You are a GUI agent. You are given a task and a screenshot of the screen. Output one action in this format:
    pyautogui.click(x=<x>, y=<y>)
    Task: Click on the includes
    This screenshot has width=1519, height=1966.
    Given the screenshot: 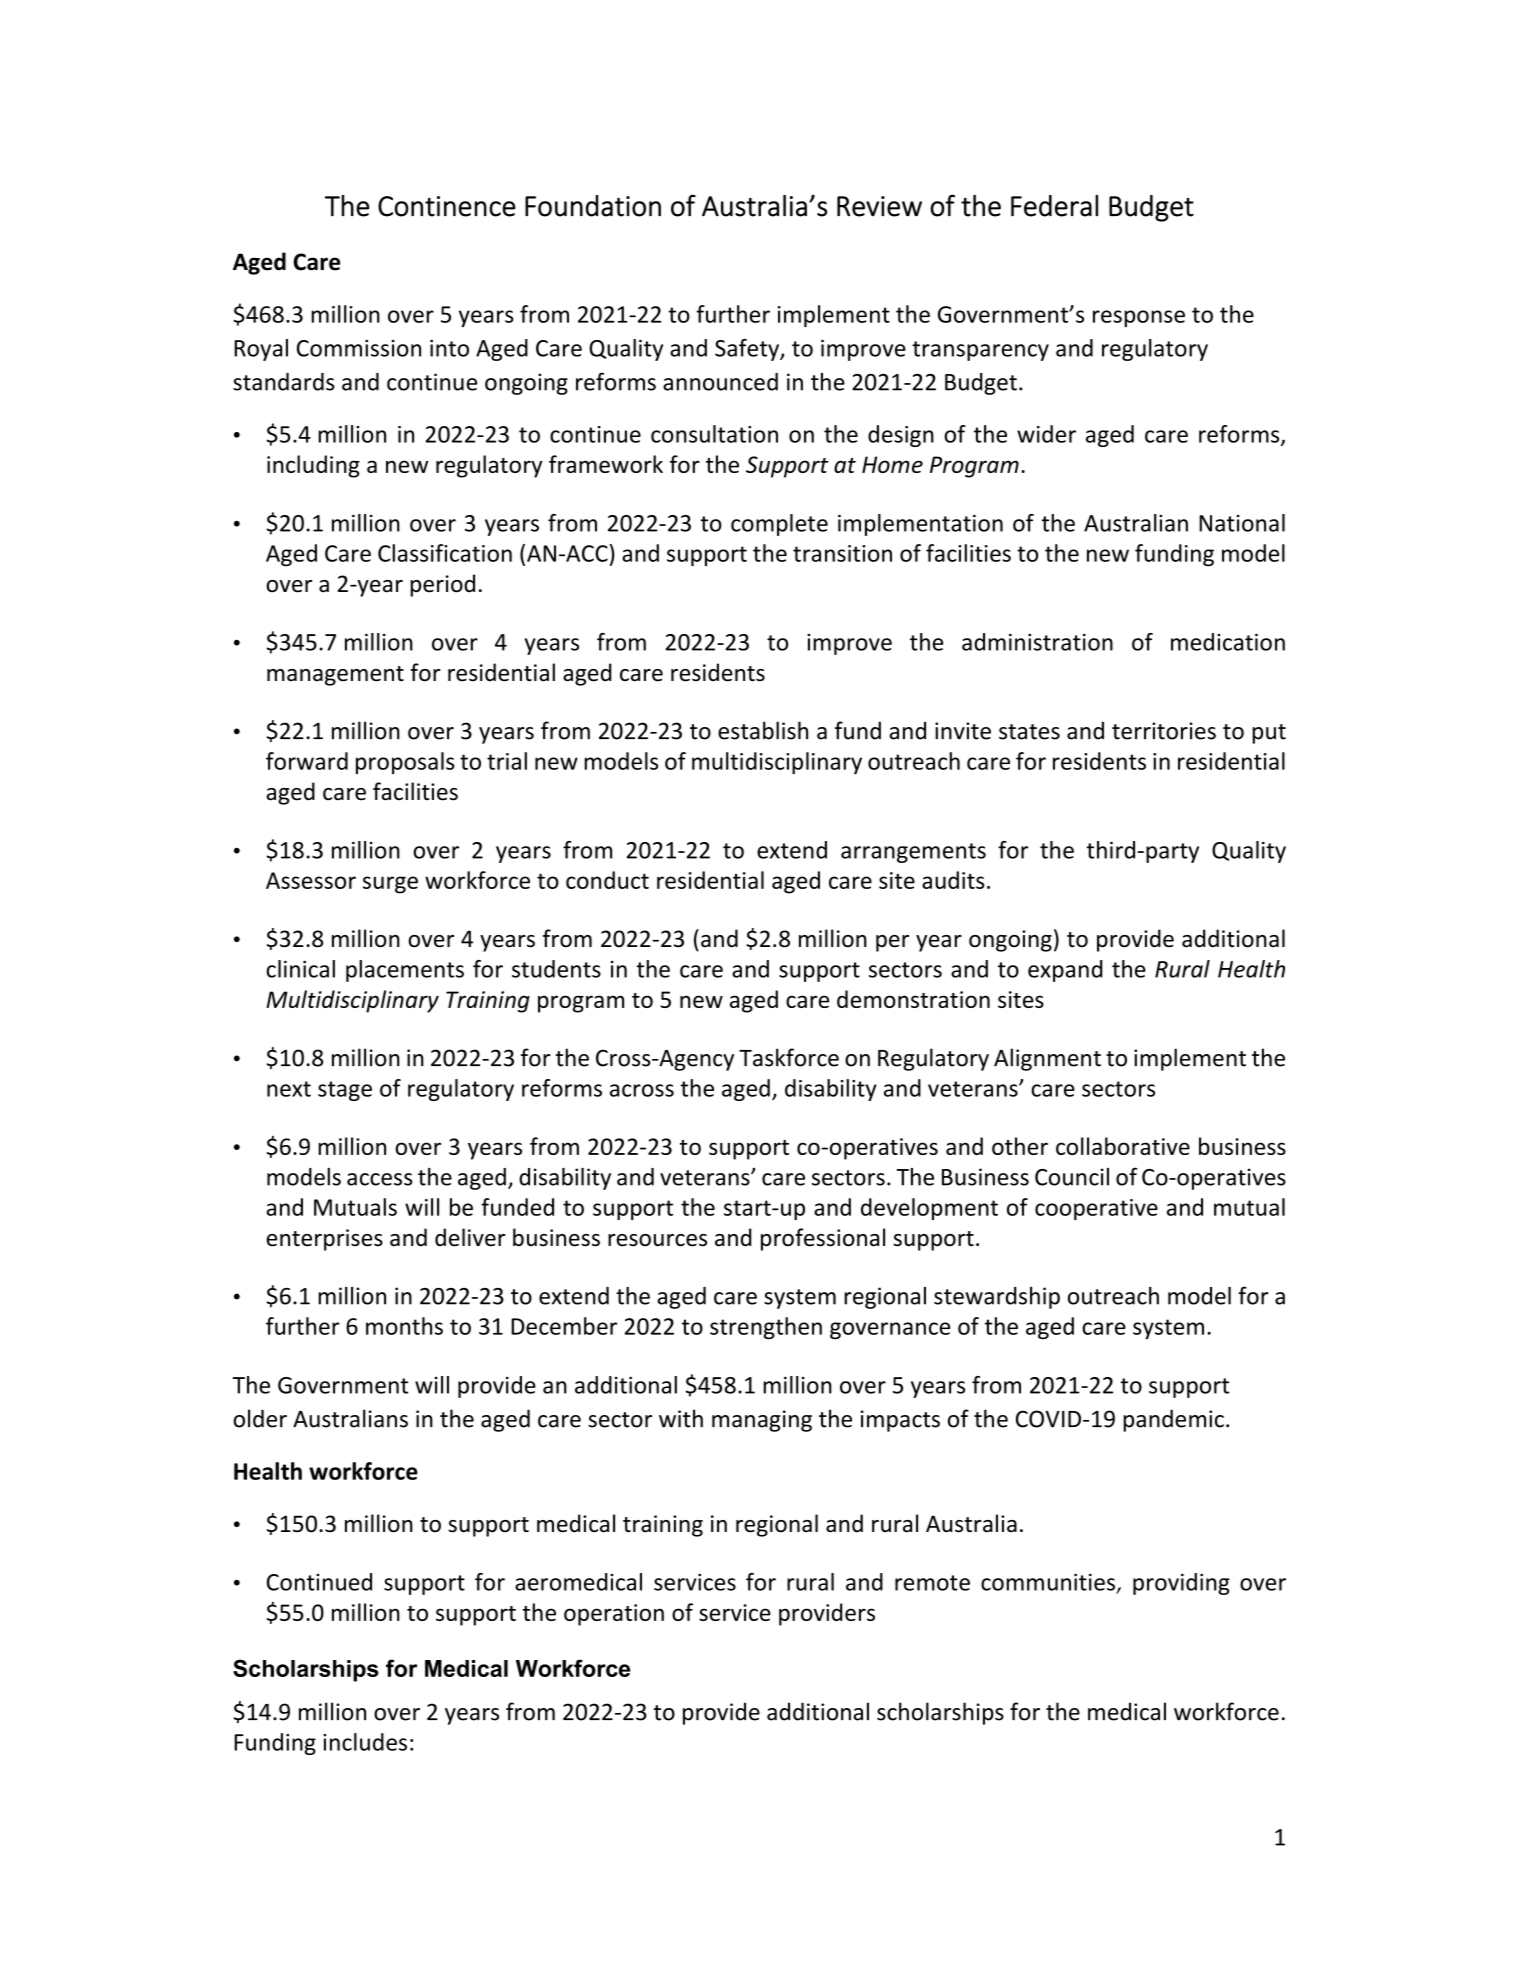 What is the action you would take?
    pyautogui.click(x=365, y=1742)
